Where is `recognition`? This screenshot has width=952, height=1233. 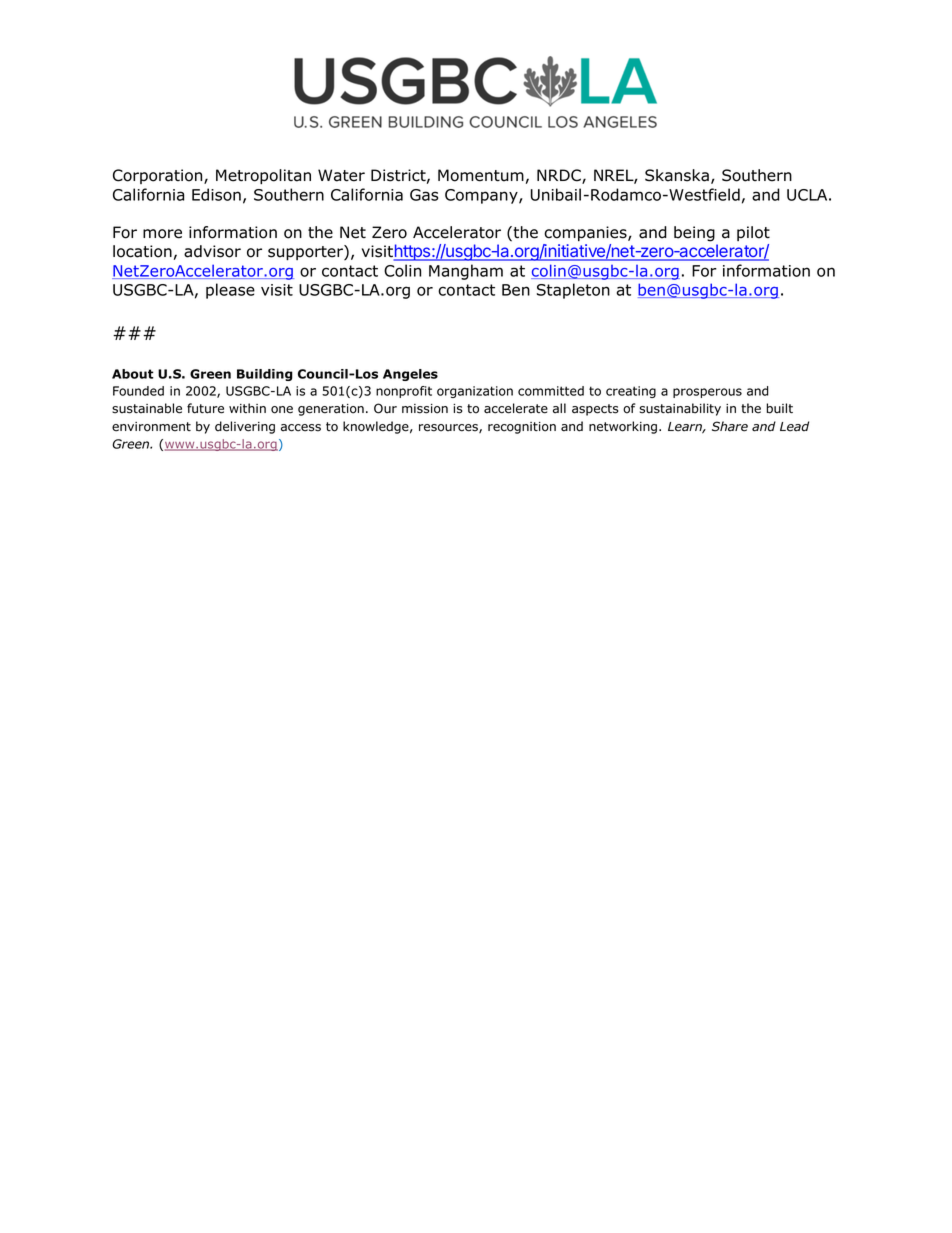
recognition is located at coordinates (522, 428).
